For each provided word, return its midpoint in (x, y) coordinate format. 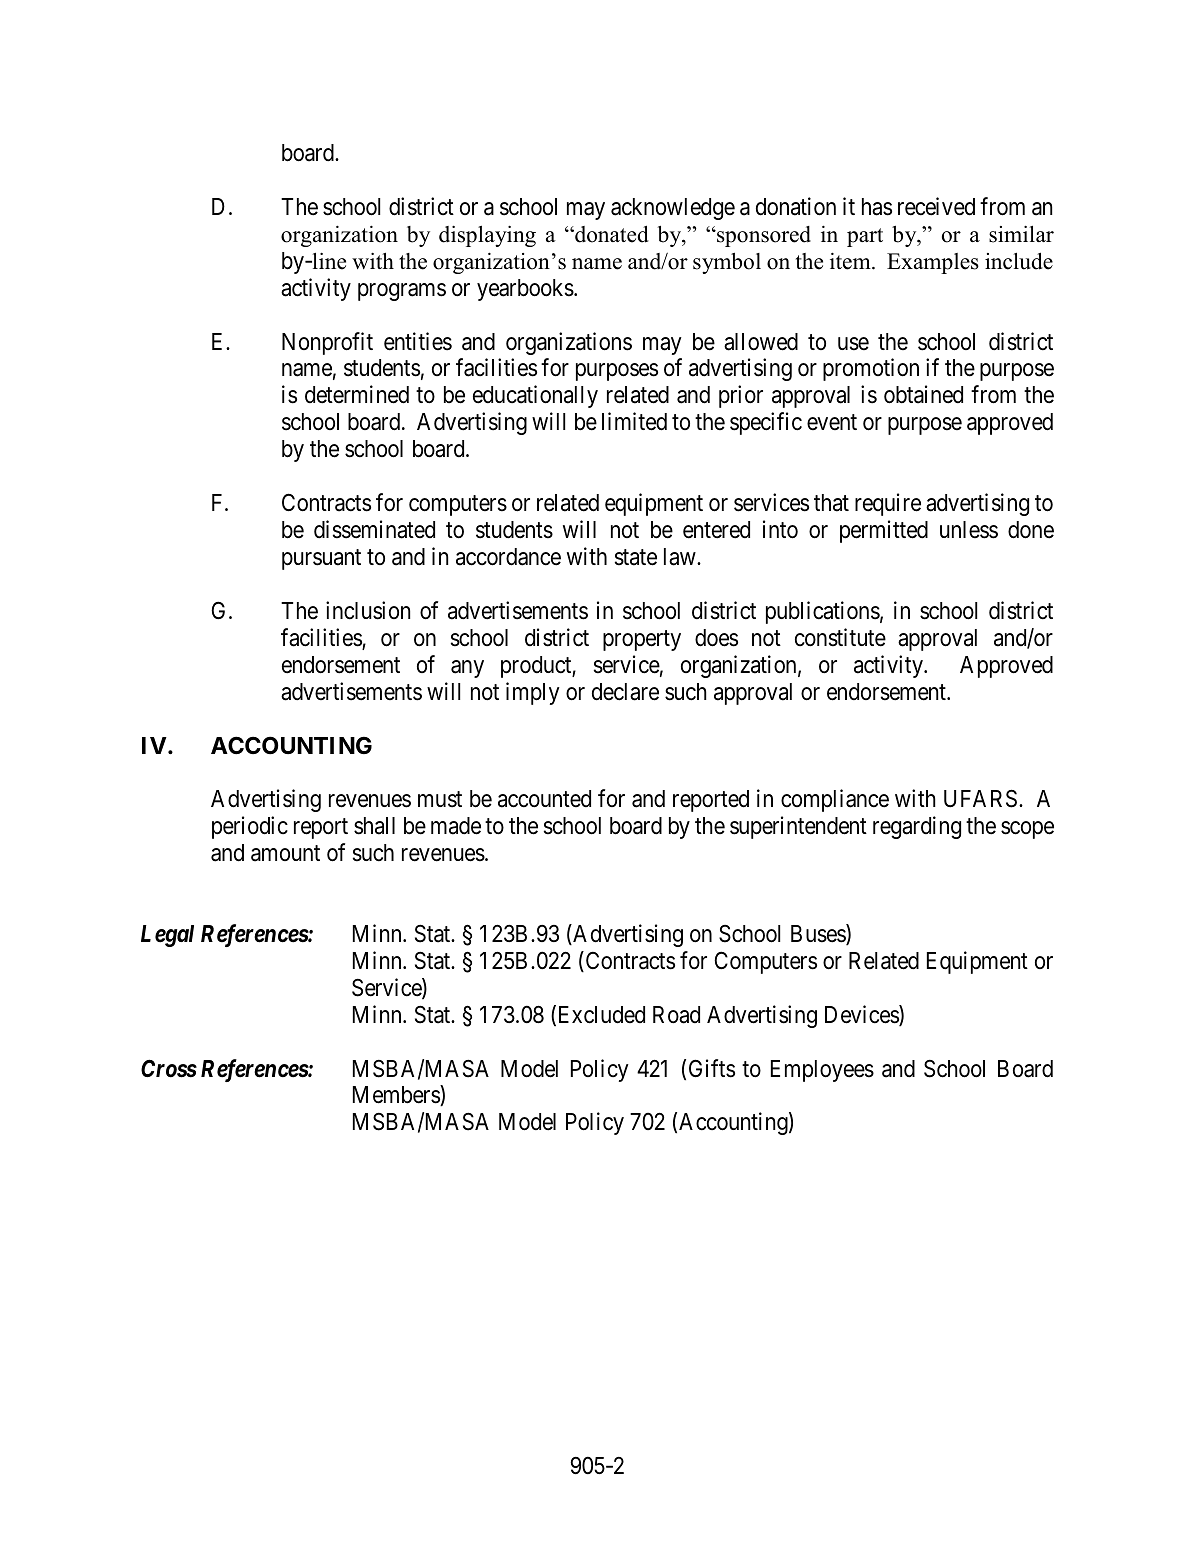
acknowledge (673, 209)
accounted (544, 799)
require (888, 504)
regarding (917, 827)
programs (402, 292)
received (936, 206)
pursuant (321, 559)
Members (397, 1095)
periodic (250, 827)
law (681, 557)
